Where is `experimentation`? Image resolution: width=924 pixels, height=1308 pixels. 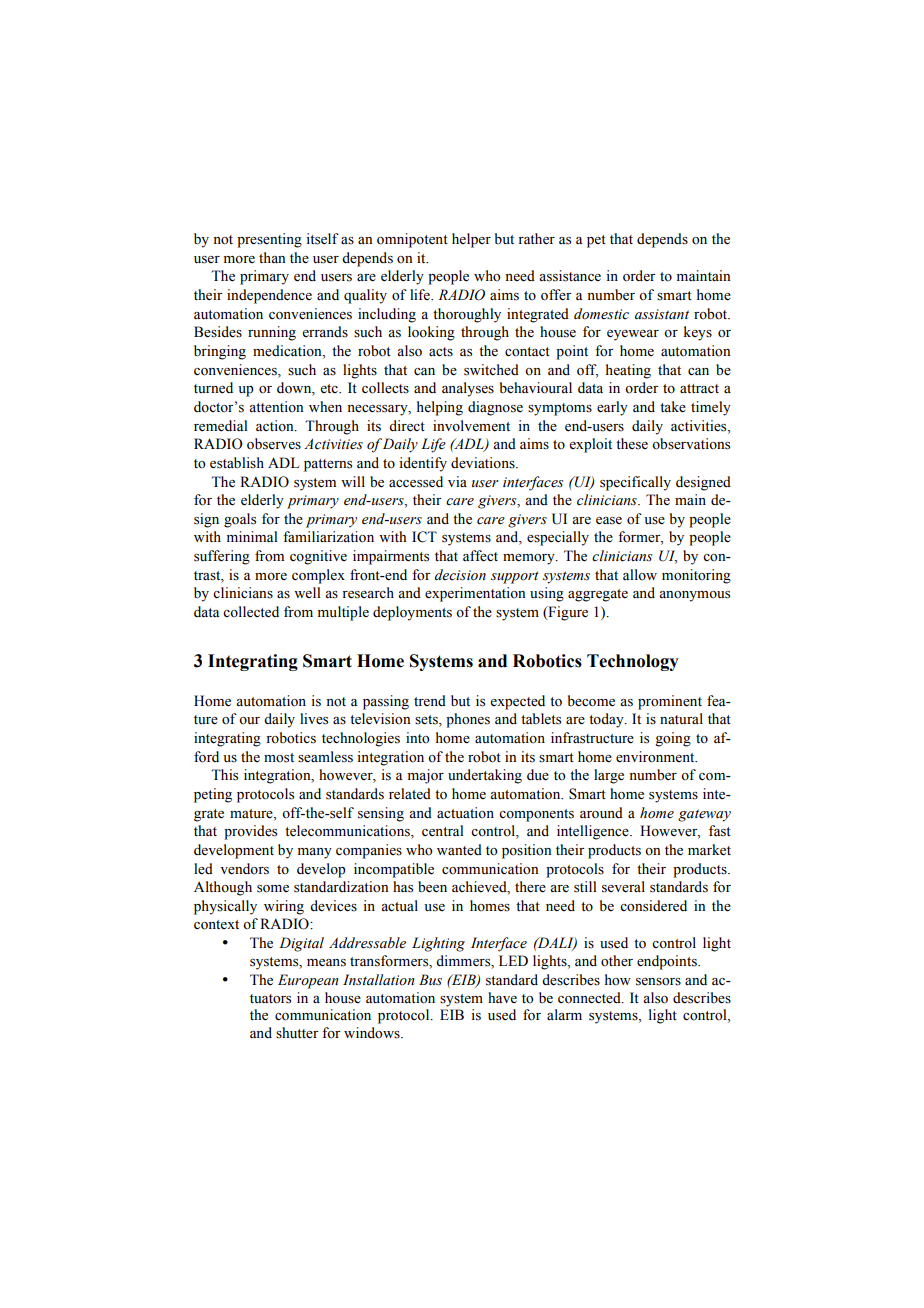
experimentation is located at coordinates (475, 594).
